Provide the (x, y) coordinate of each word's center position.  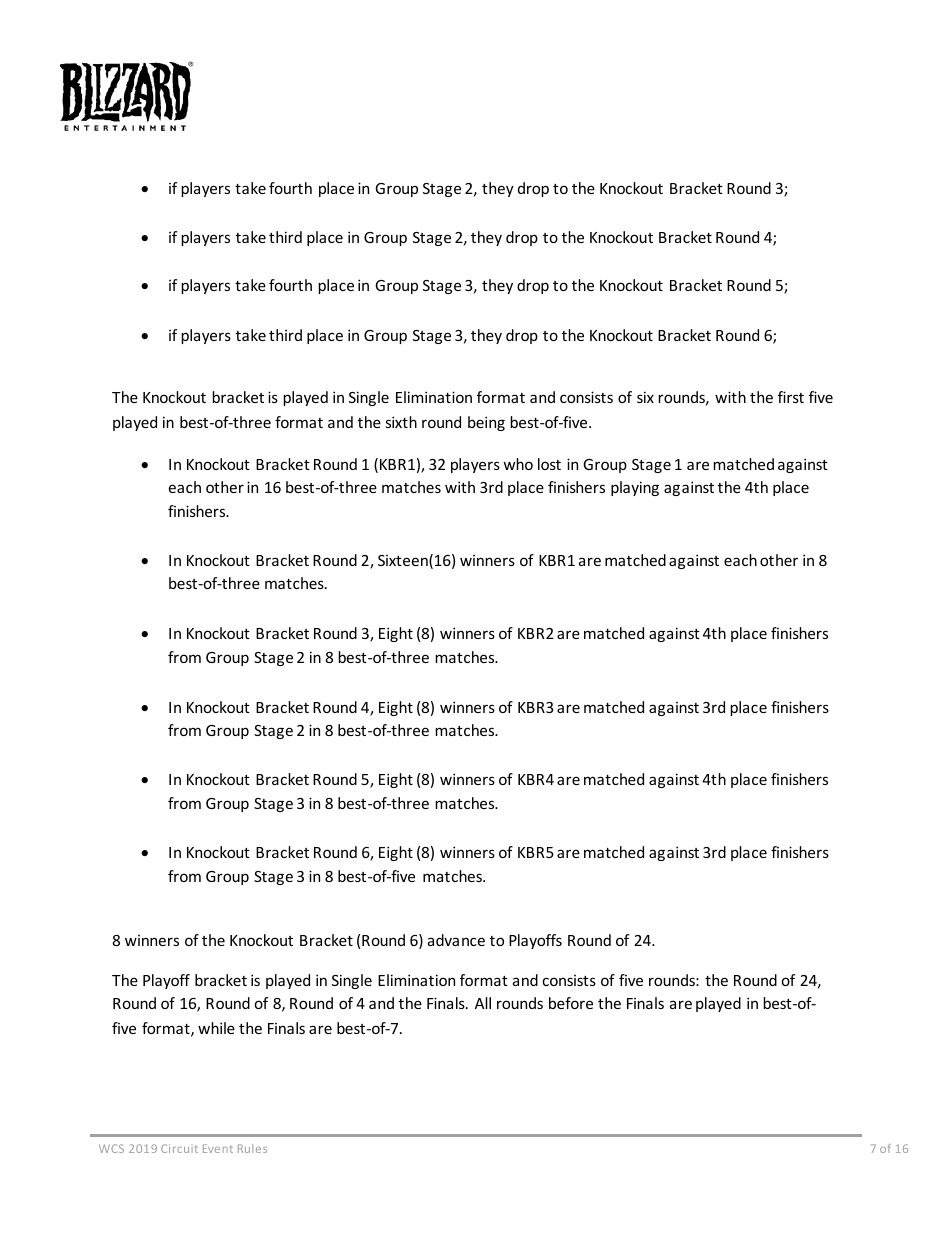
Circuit (179, 1148)
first (791, 397)
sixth (401, 422)
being (486, 423)
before (571, 1003)
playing (635, 488)
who (518, 464)
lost (549, 464)
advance (456, 940)
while (216, 1028)
